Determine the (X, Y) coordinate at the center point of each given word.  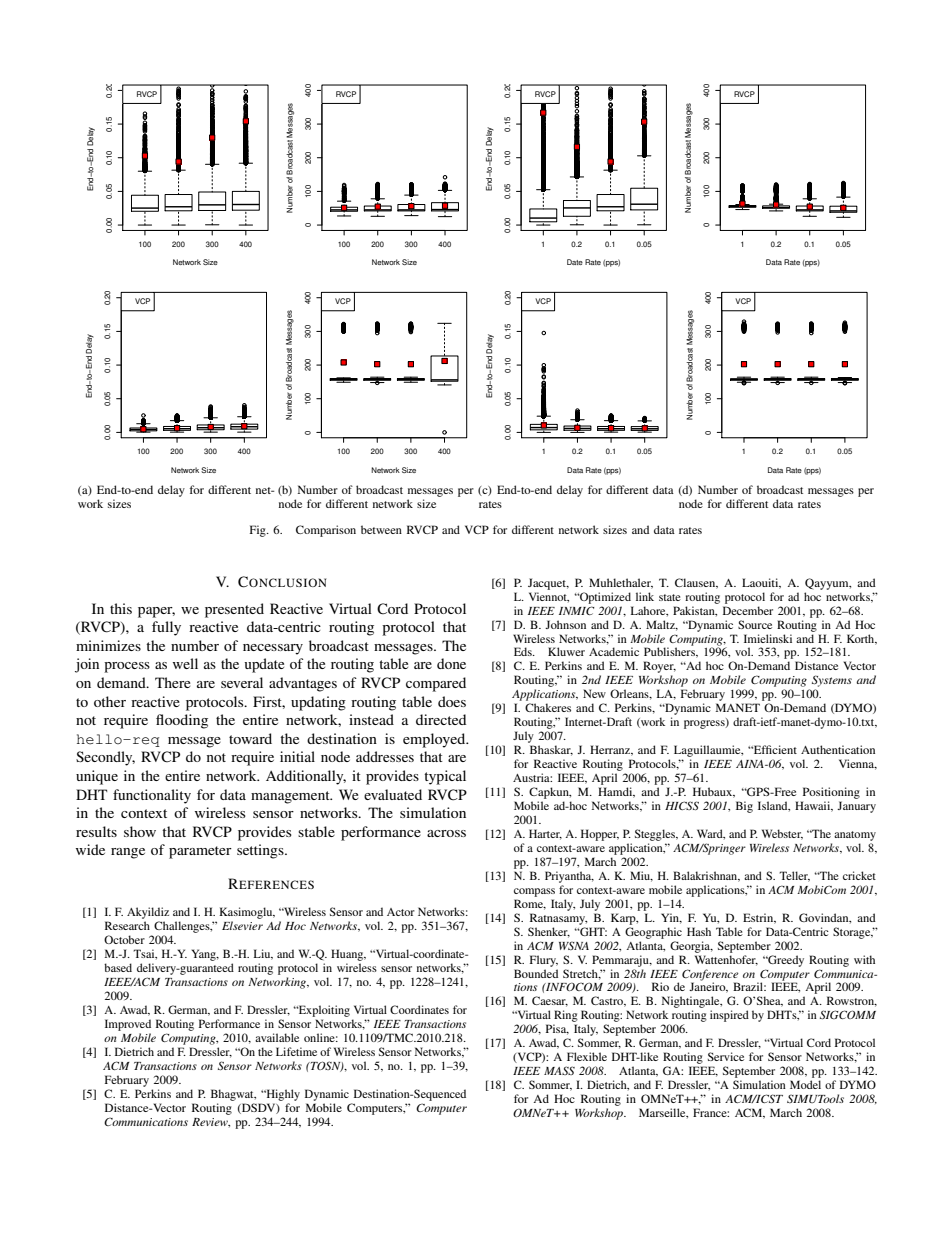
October (124, 939)
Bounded (536, 973)
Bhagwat (233, 1096)
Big (744, 807)
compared (436, 684)
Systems (832, 681)
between (381, 529)
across (446, 833)
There (173, 682)
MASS (559, 1070)
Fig (259, 531)
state (670, 597)
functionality (152, 796)
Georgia (691, 947)
